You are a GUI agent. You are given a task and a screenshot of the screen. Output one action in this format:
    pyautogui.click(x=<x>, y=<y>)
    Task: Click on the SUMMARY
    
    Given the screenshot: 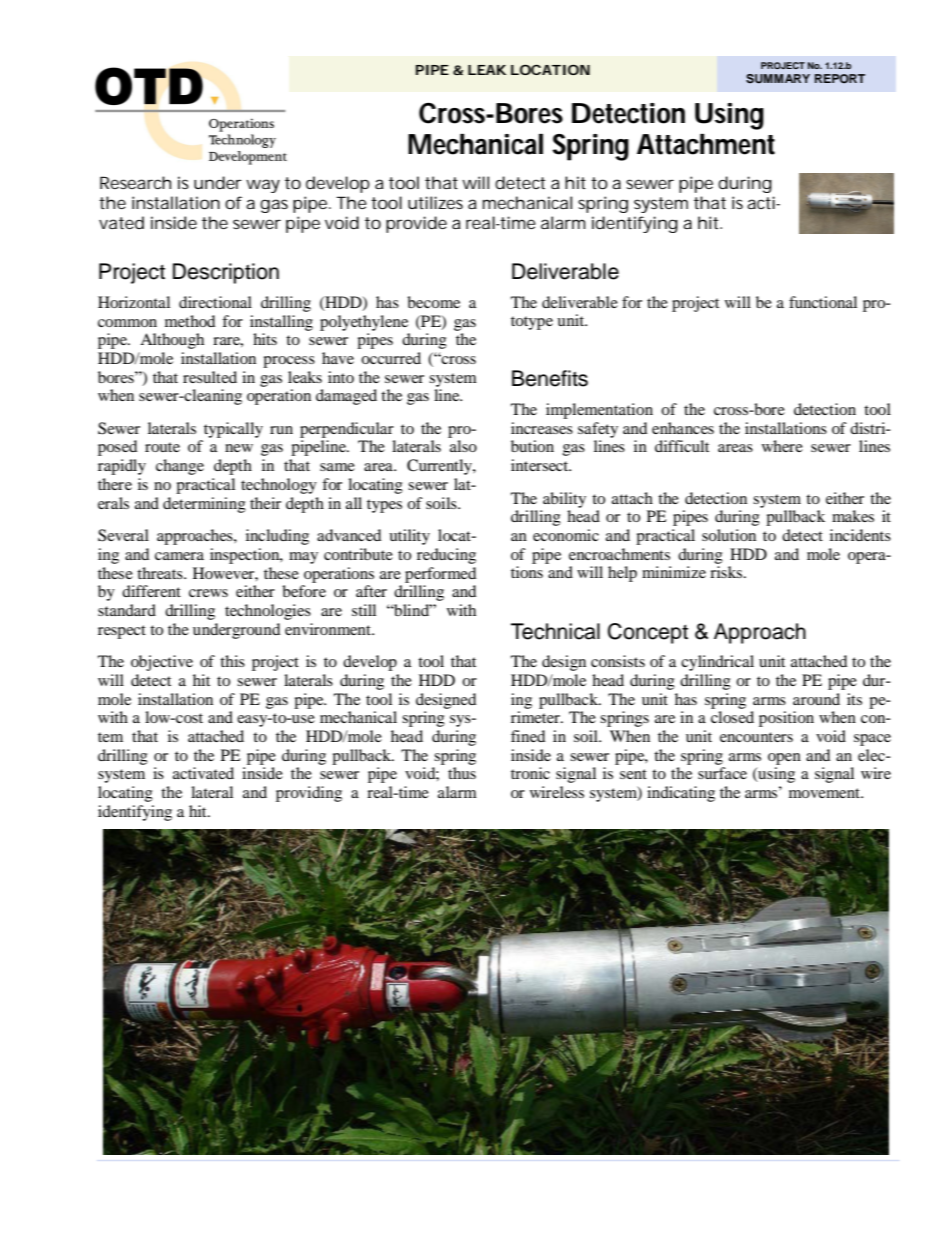 What is the action you would take?
    pyautogui.click(x=778, y=79)
